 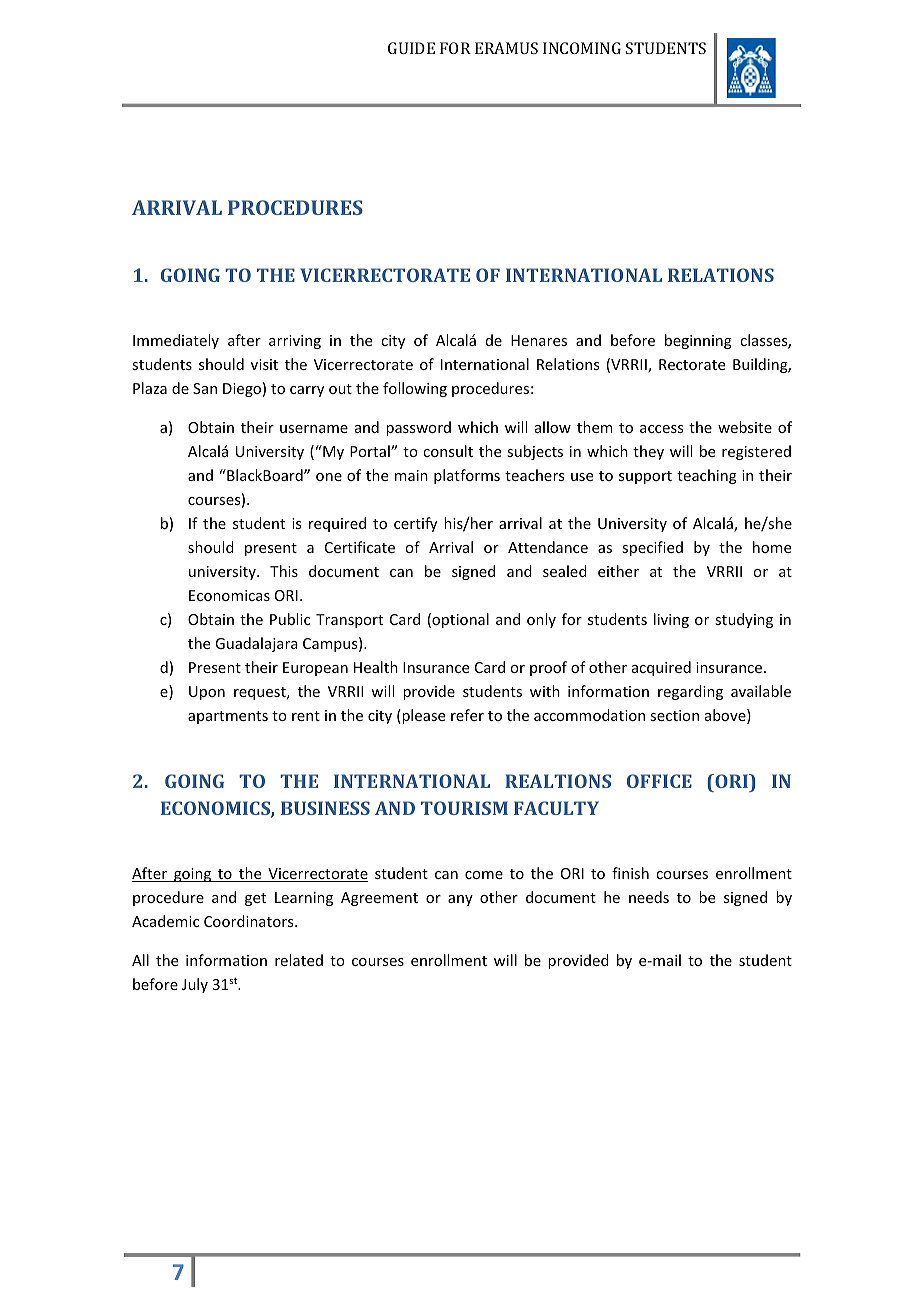 What do you see at coordinates (698, 341) in the screenshot?
I see `beginning` at bounding box center [698, 341].
